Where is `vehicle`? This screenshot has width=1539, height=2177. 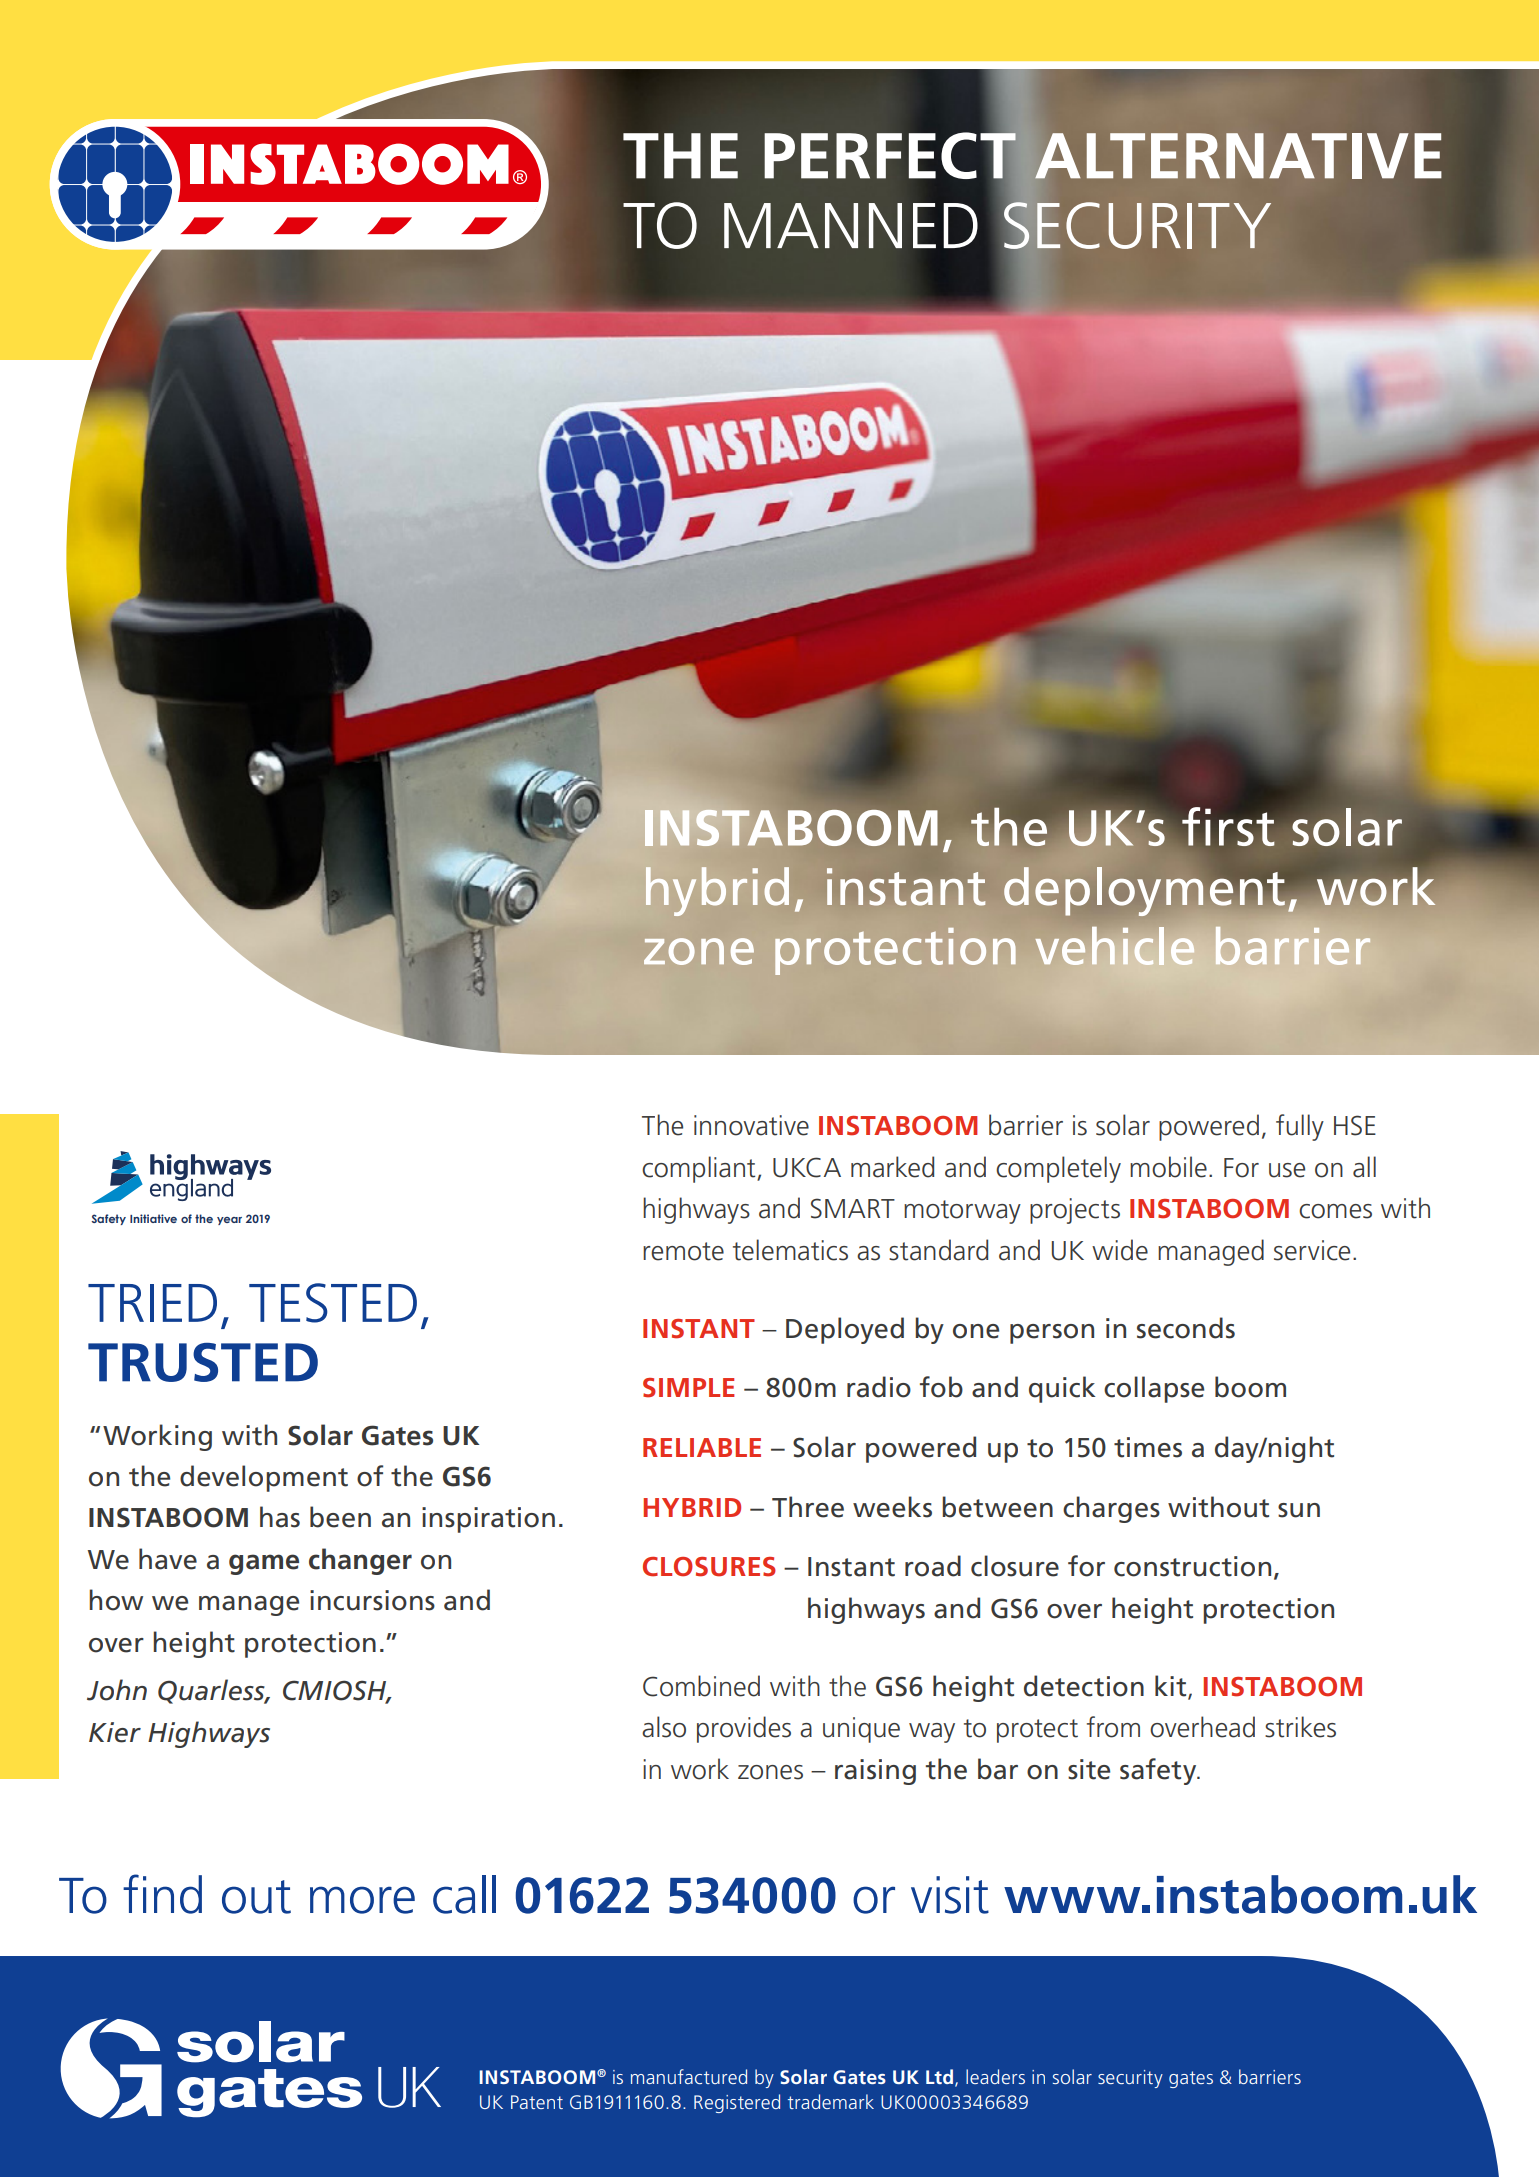 vehicle is located at coordinates (1115, 946).
